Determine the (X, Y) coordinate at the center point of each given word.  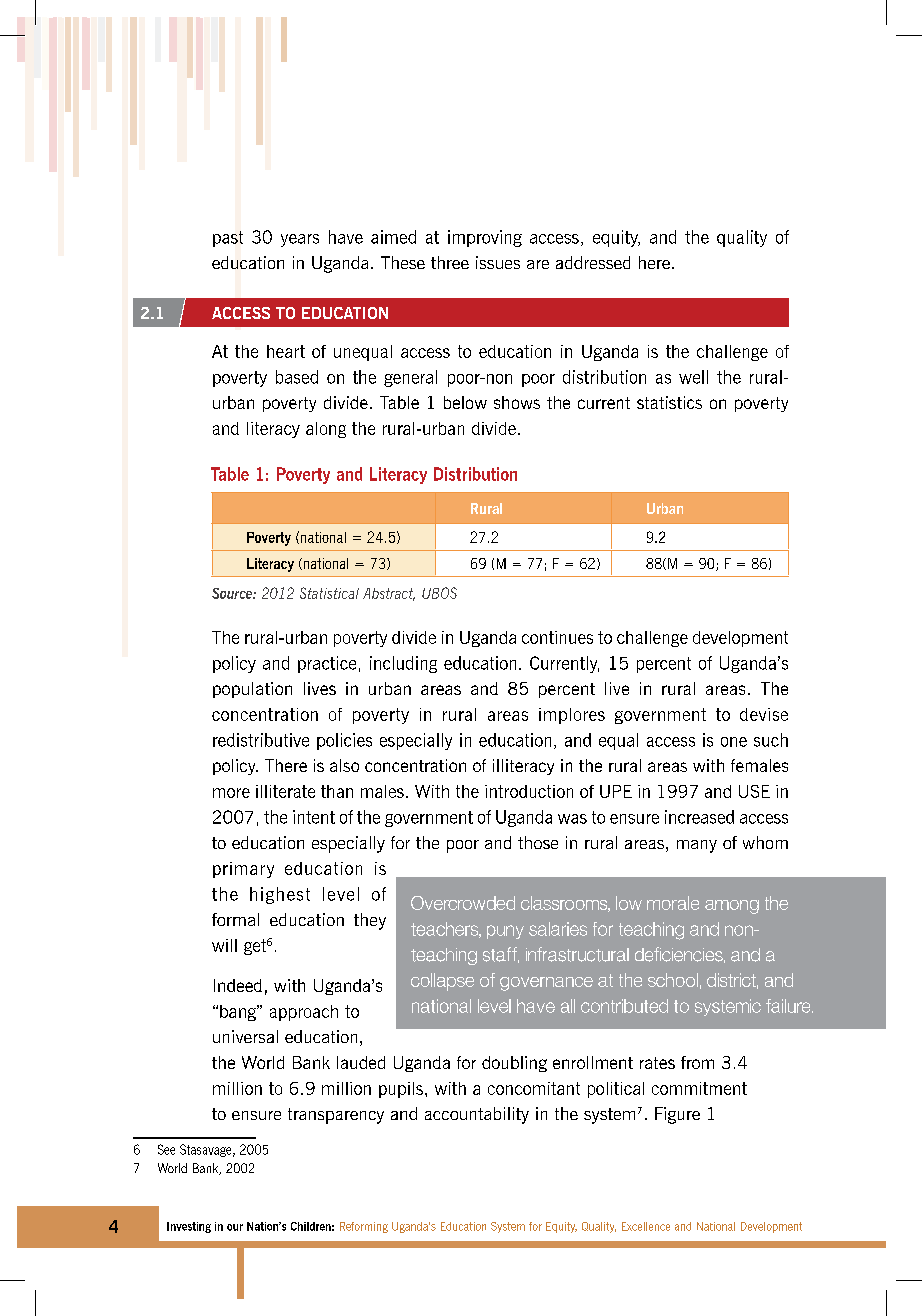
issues (498, 262)
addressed (593, 262)
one (734, 742)
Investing (189, 1227)
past (228, 239)
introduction (529, 791)
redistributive (261, 740)
